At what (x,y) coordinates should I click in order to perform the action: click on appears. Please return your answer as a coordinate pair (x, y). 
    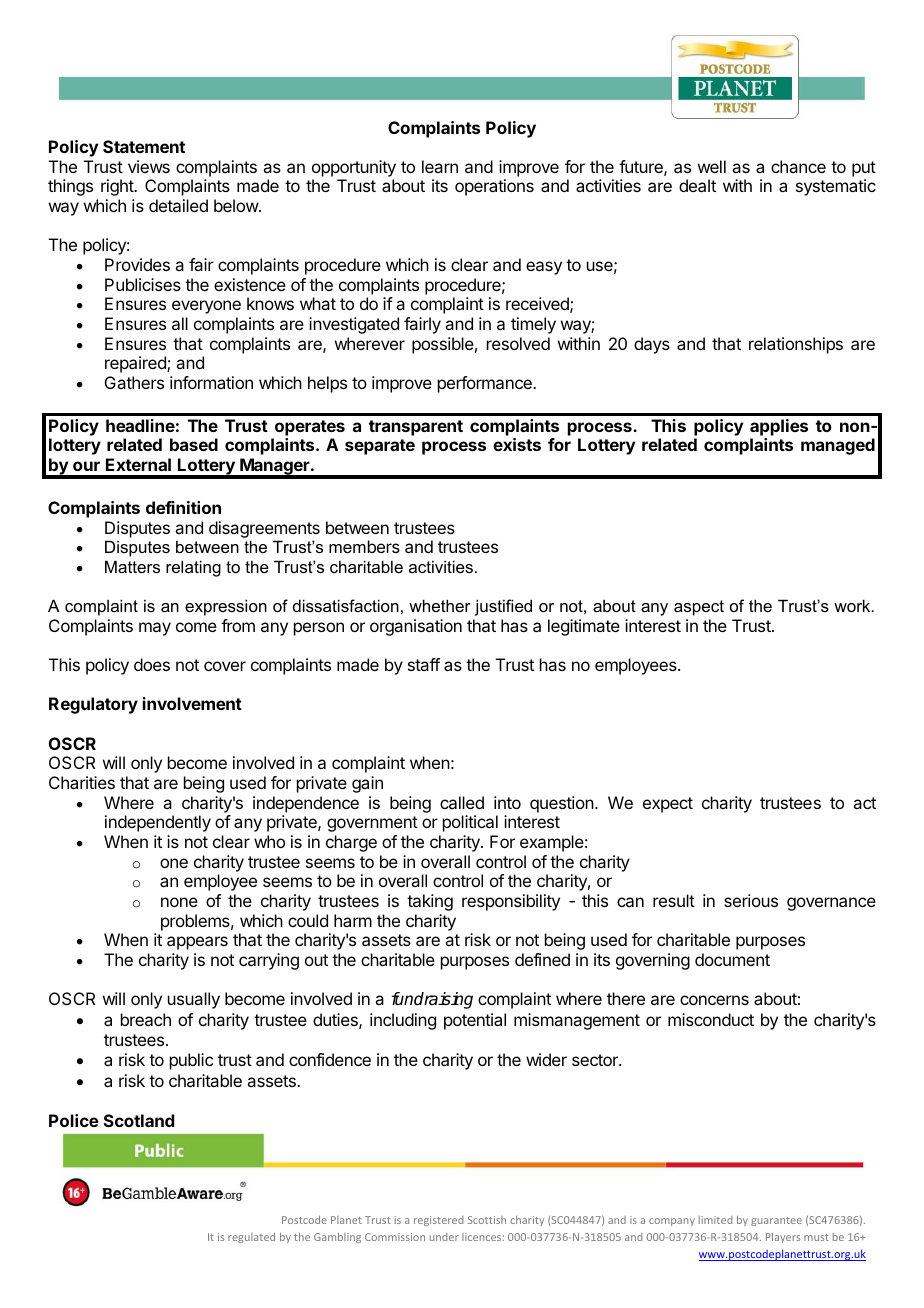
    Looking at the image, I should click on (197, 943).
